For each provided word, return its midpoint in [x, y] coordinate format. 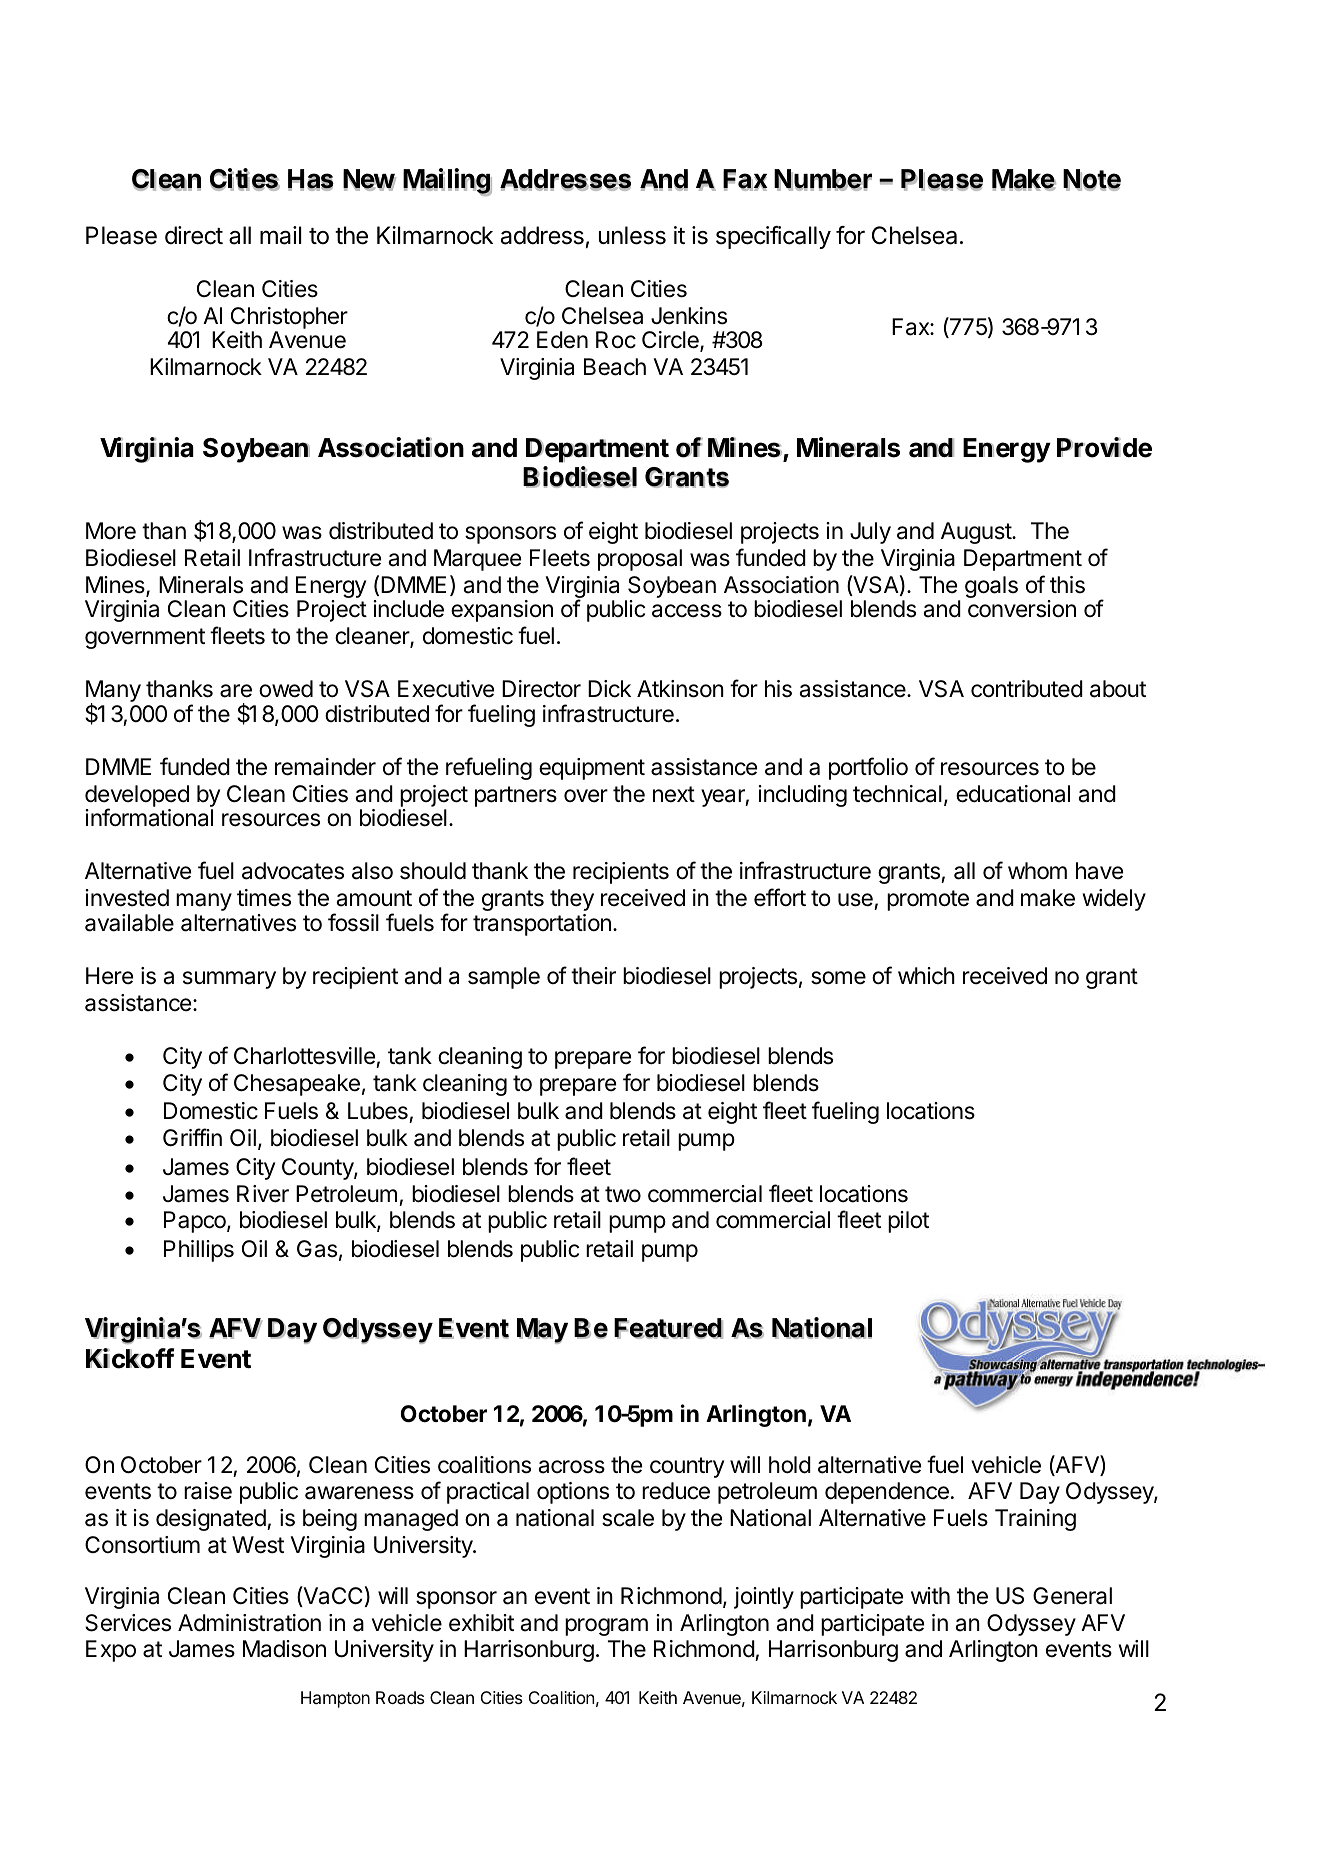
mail [281, 235]
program [606, 1627]
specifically [773, 237]
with [930, 1595]
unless [632, 235]
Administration [249, 1623]
